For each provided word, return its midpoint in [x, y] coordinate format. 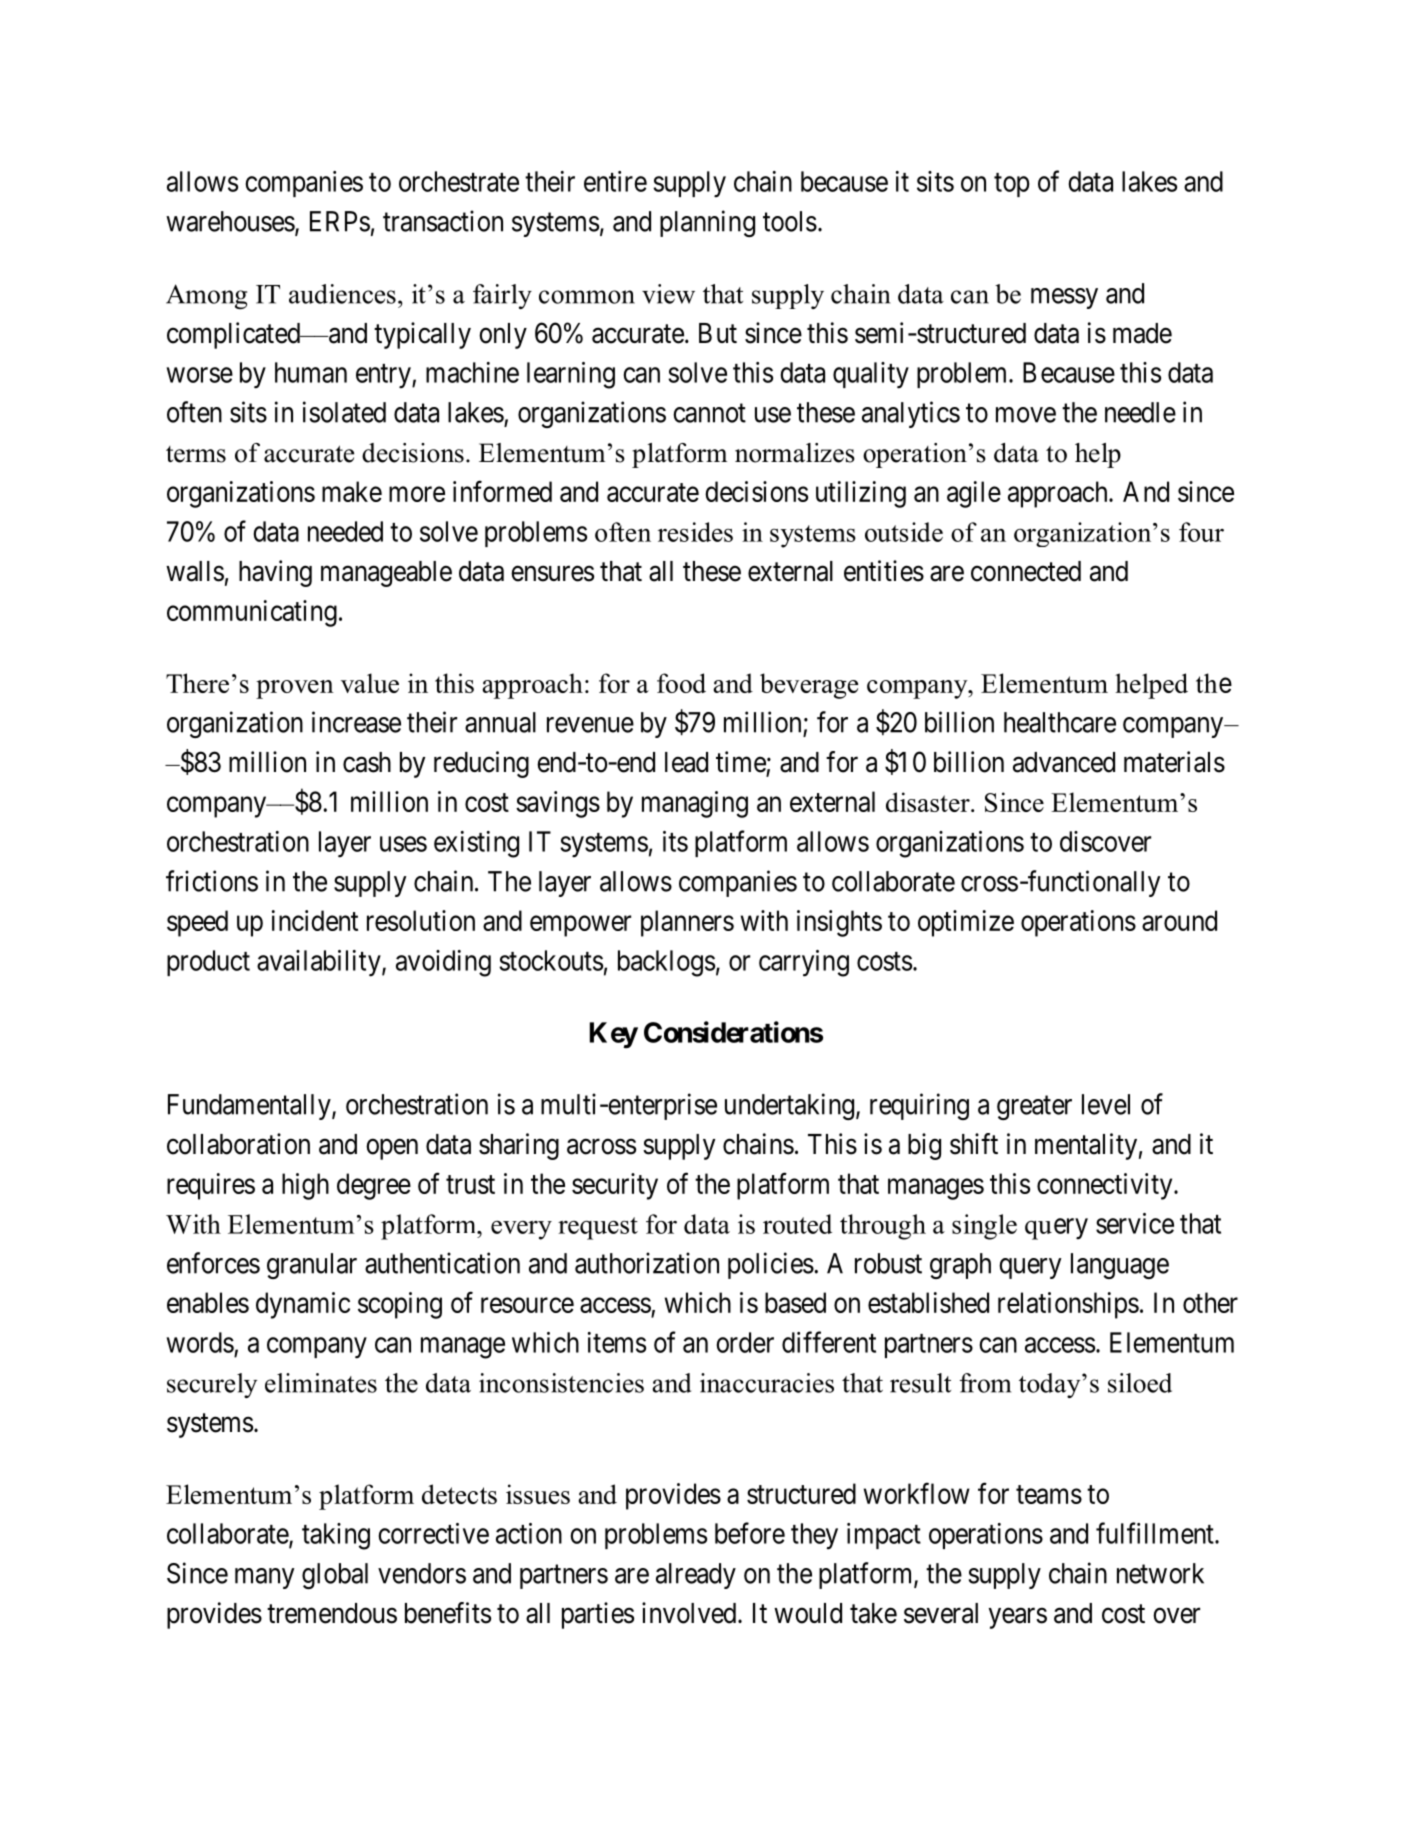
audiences [342, 294]
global [335, 1576]
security [615, 1186]
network [1160, 1573]
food [681, 683]
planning [707, 223]
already [696, 1576]
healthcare [1060, 722]
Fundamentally [250, 1107]
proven [295, 689]
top [1012, 185]
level [1106, 1104]
